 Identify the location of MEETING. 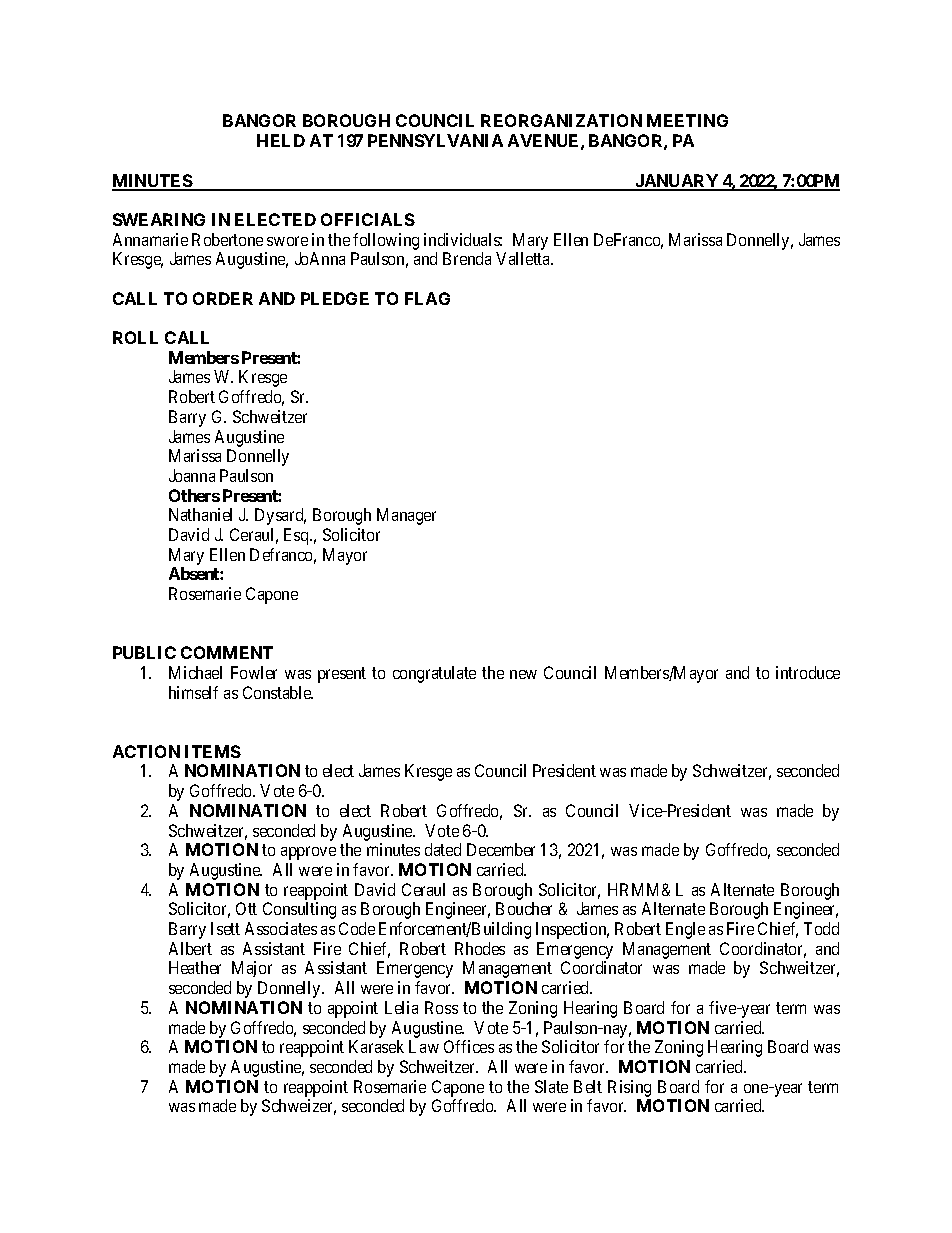
(687, 120).
